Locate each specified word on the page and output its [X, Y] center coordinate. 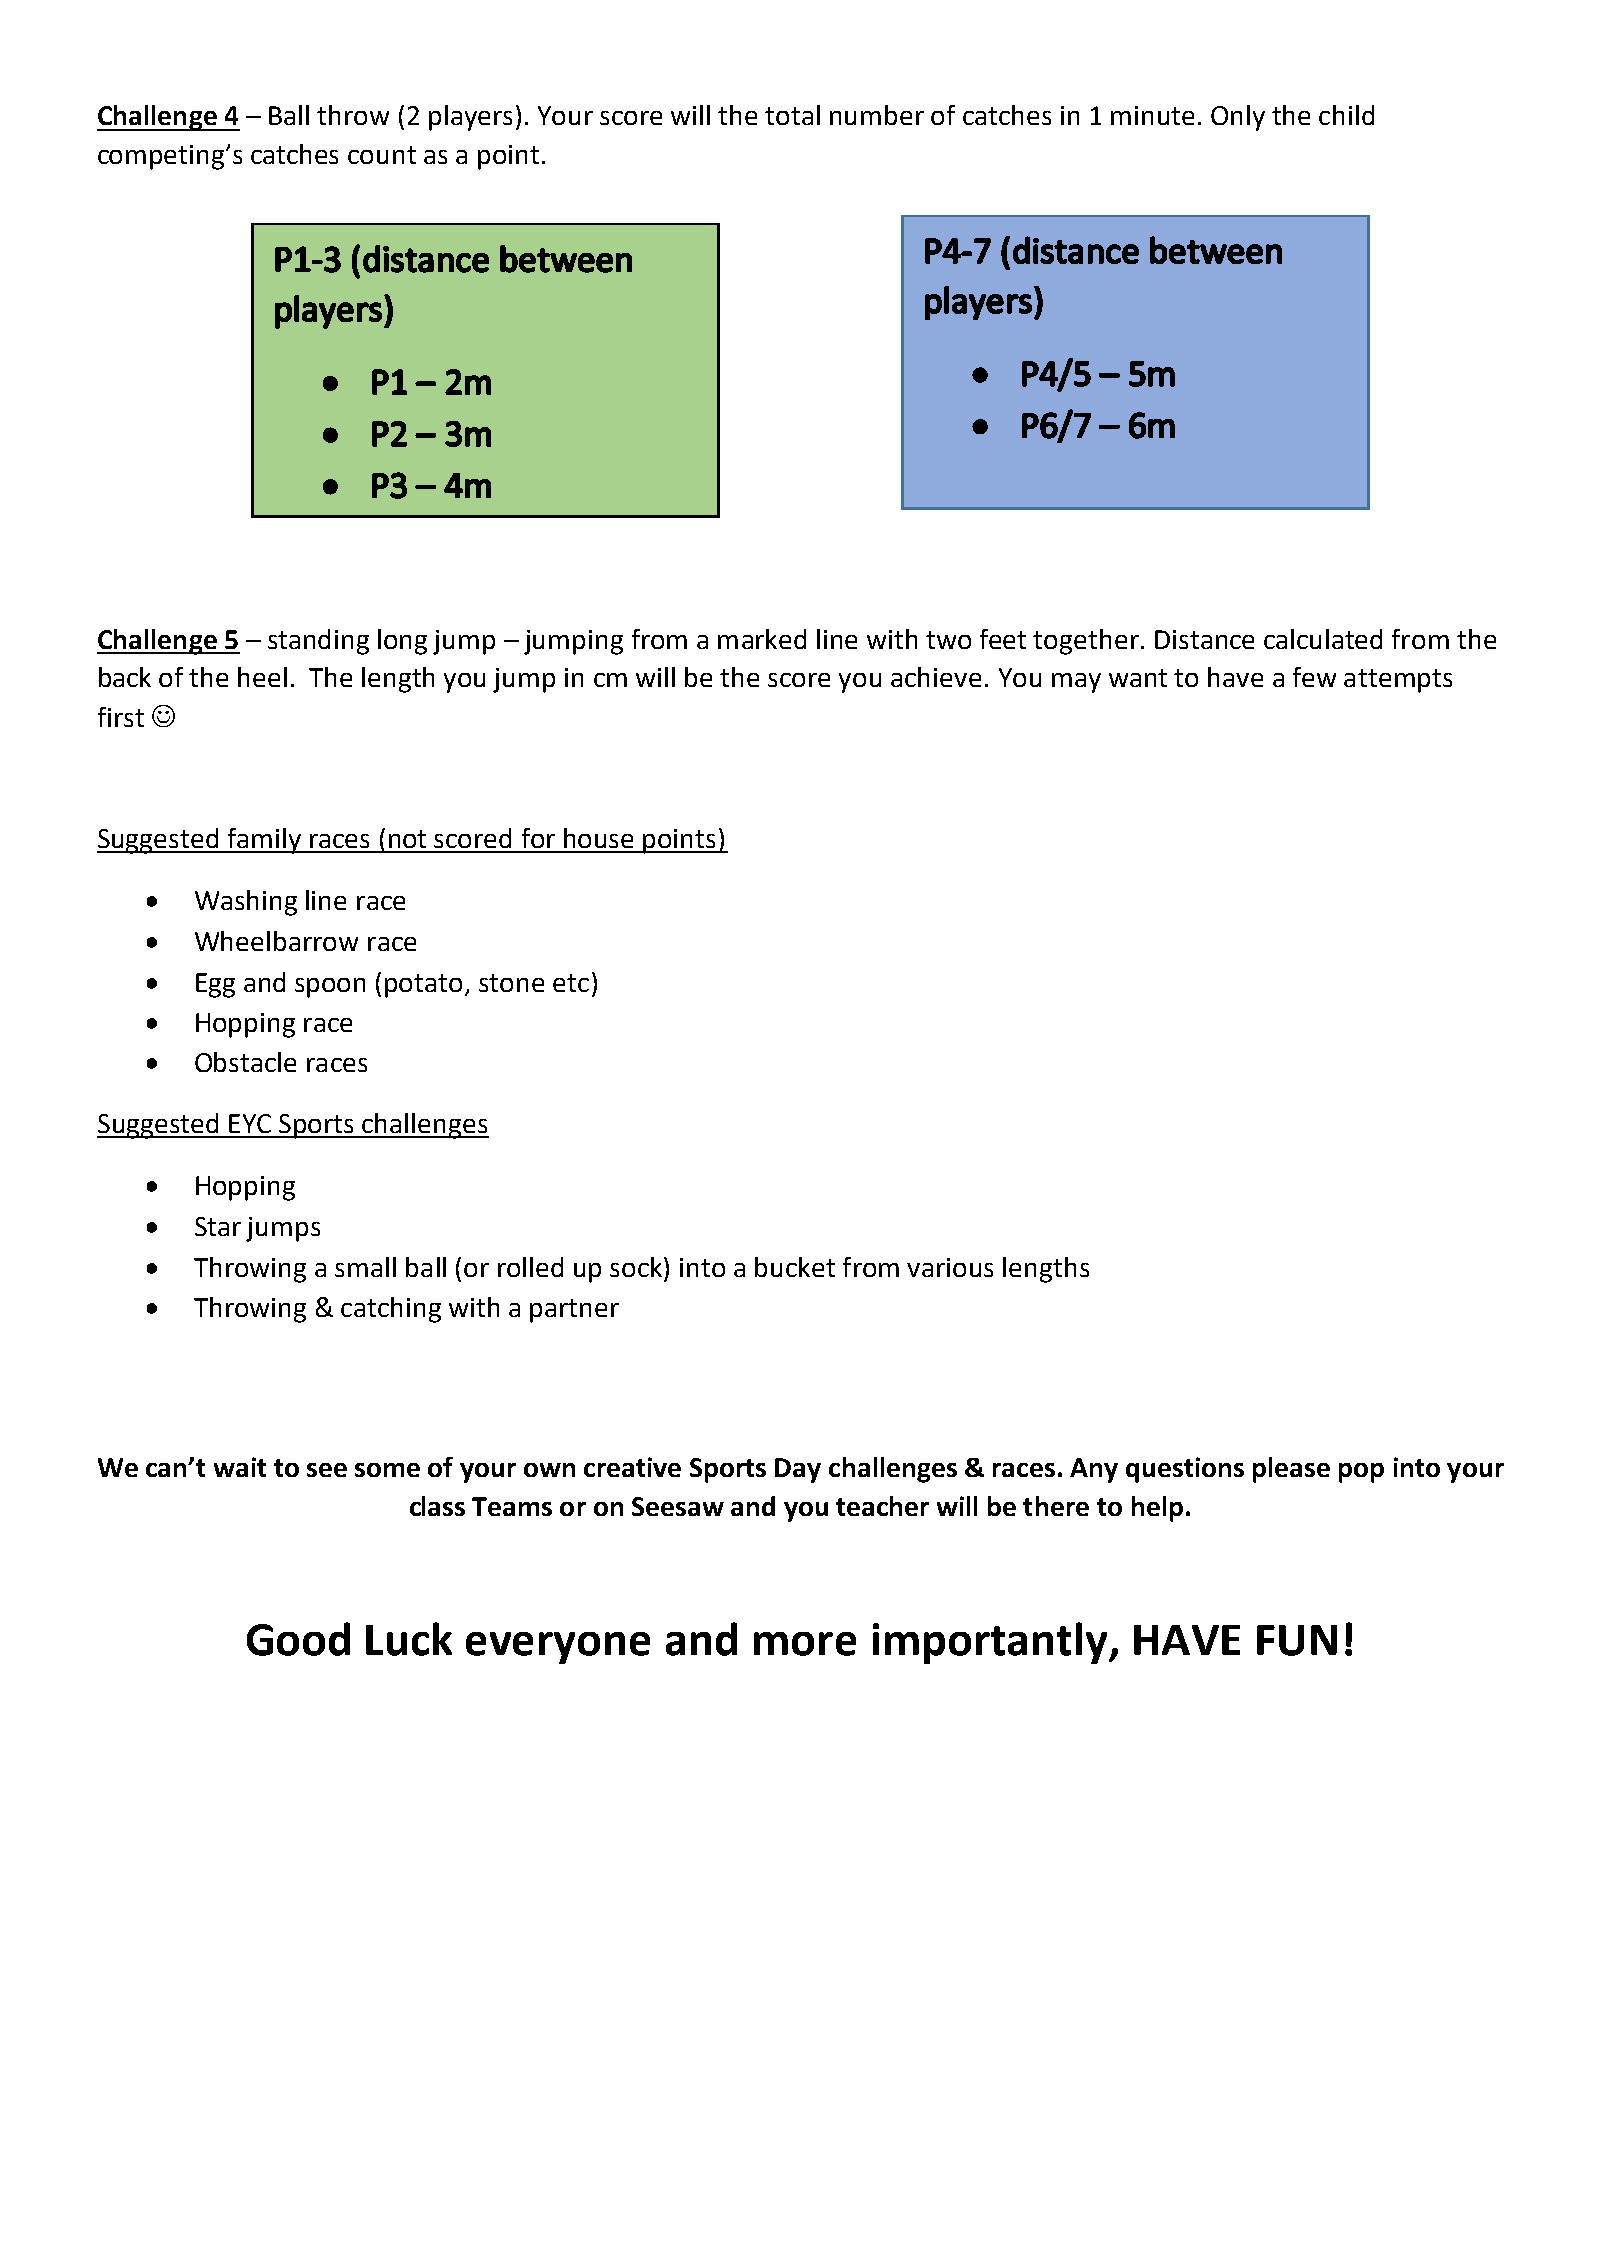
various [950, 1267]
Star [218, 1226]
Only [1238, 118]
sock [637, 1267]
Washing [246, 903]
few [1314, 677]
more [805, 1644]
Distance [1204, 639]
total [792, 115]
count [382, 155]
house [598, 838]
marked [762, 639]
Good [298, 1639]
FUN [1297, 1640]
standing [318, 642]
